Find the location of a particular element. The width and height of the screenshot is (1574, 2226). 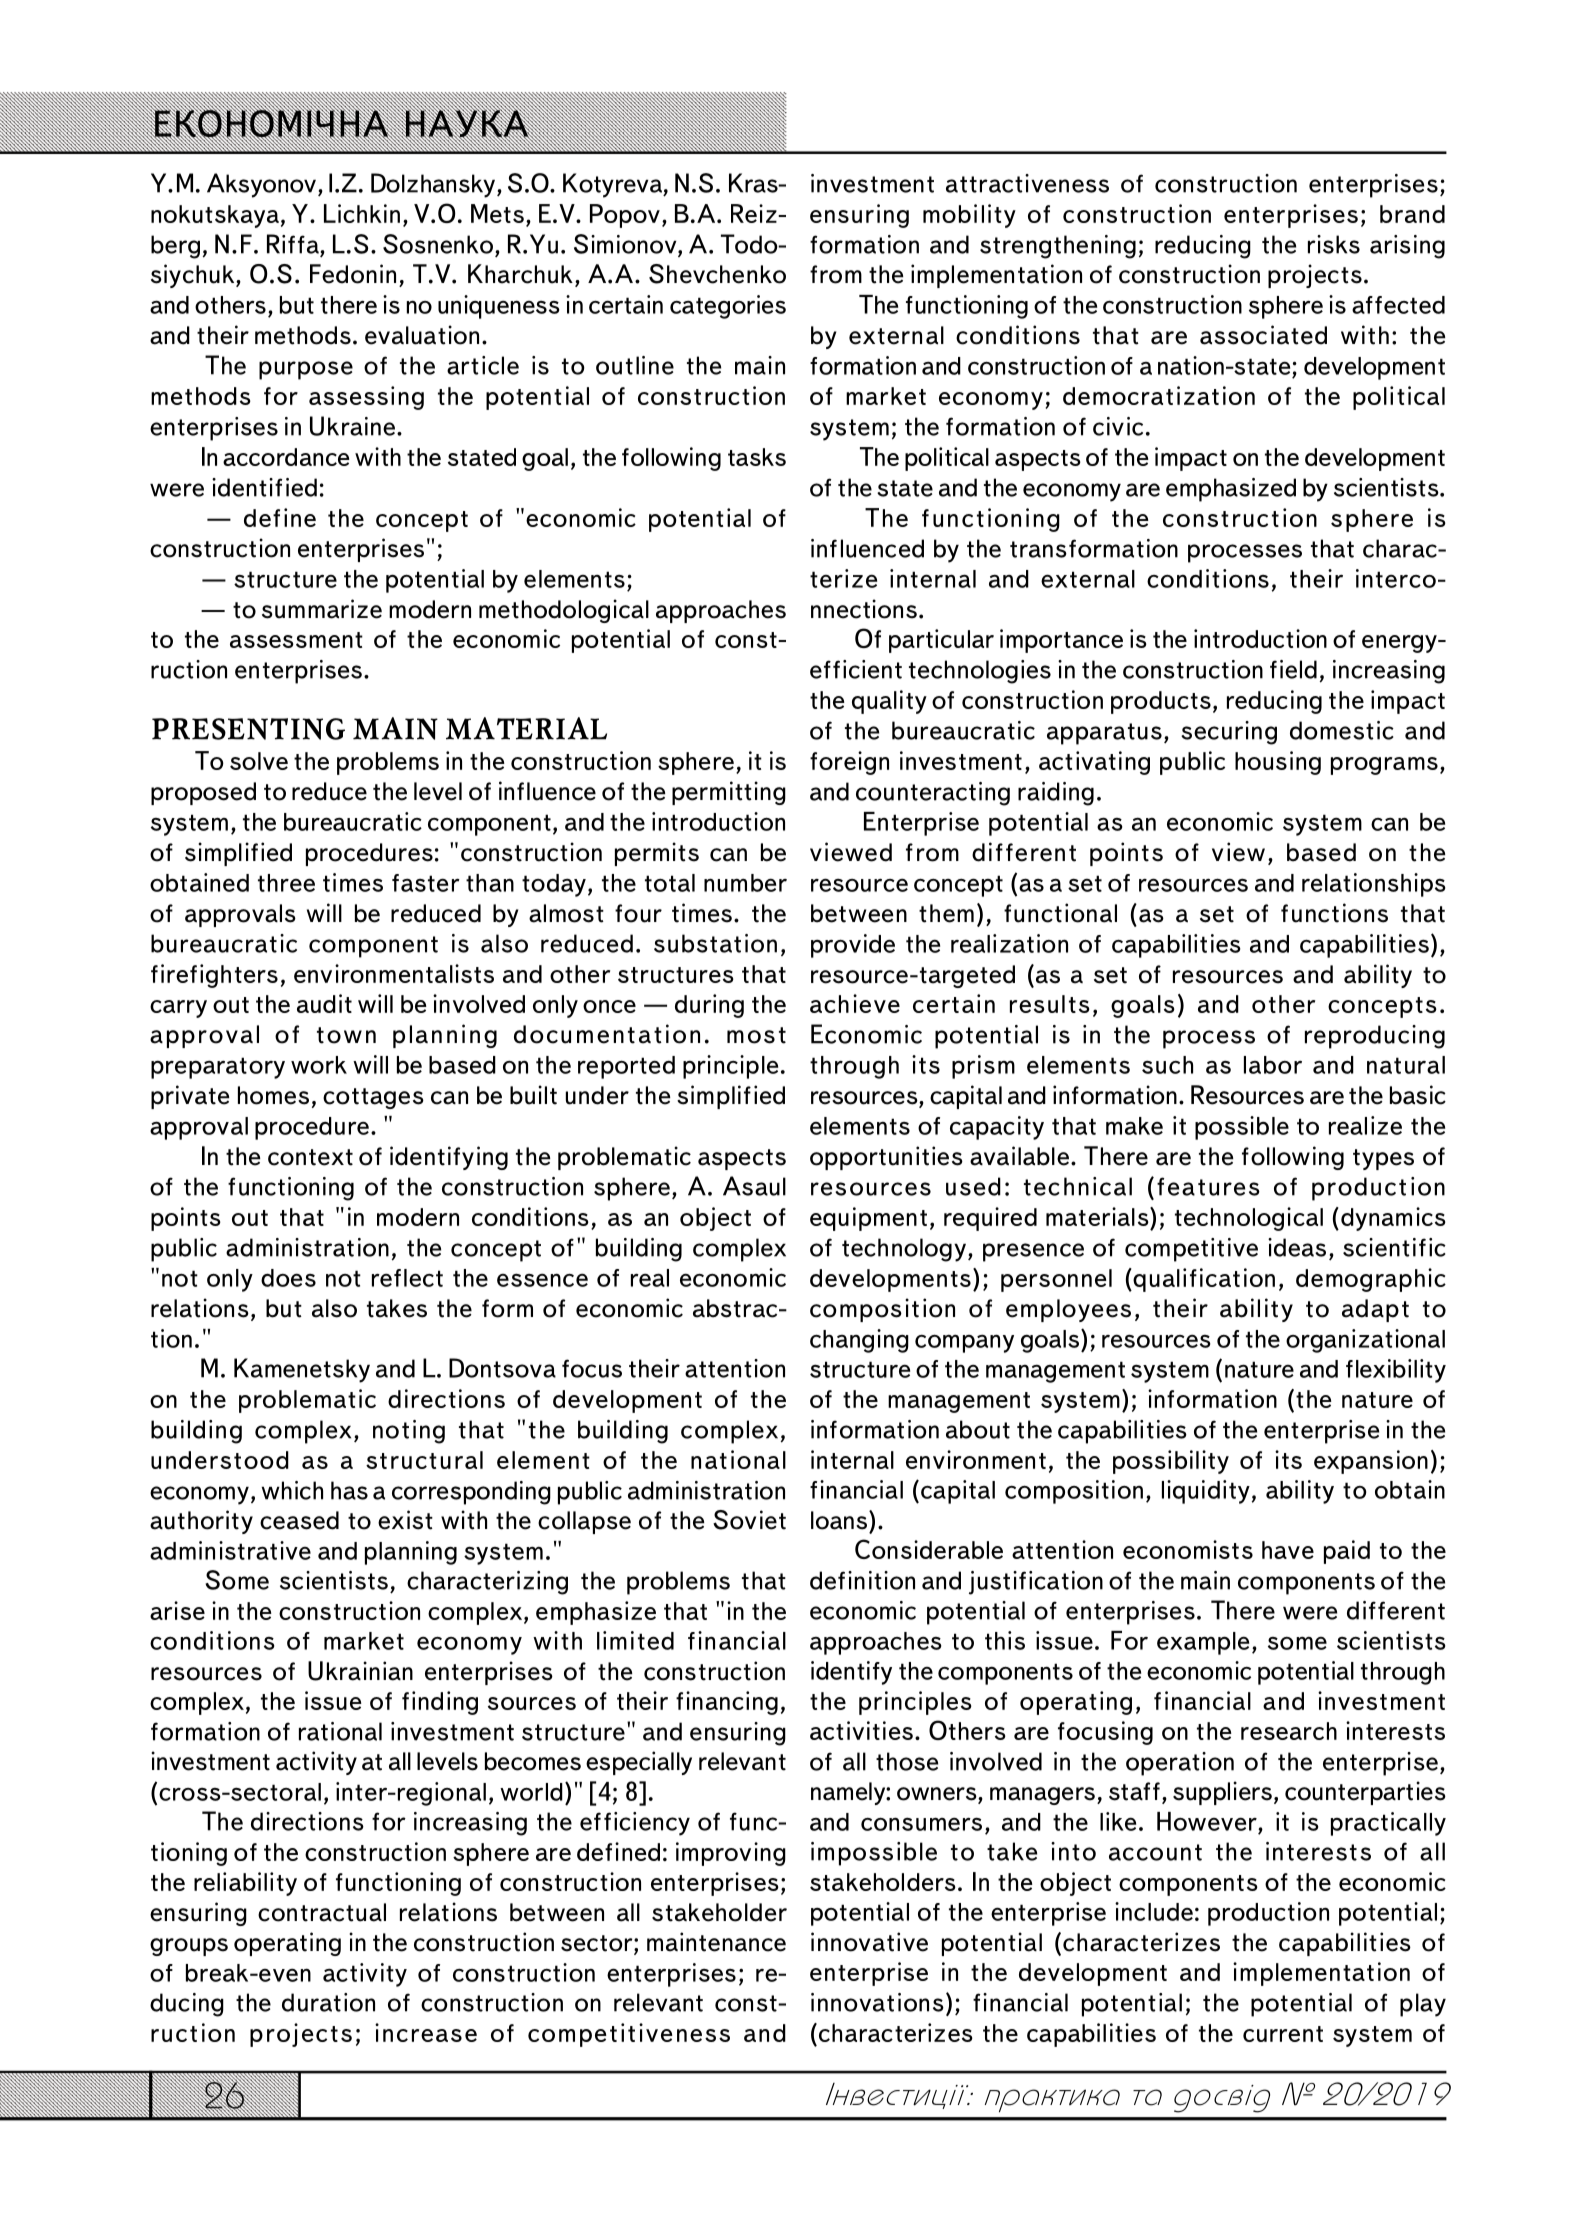

field is located at coordinates (1293, 669).
